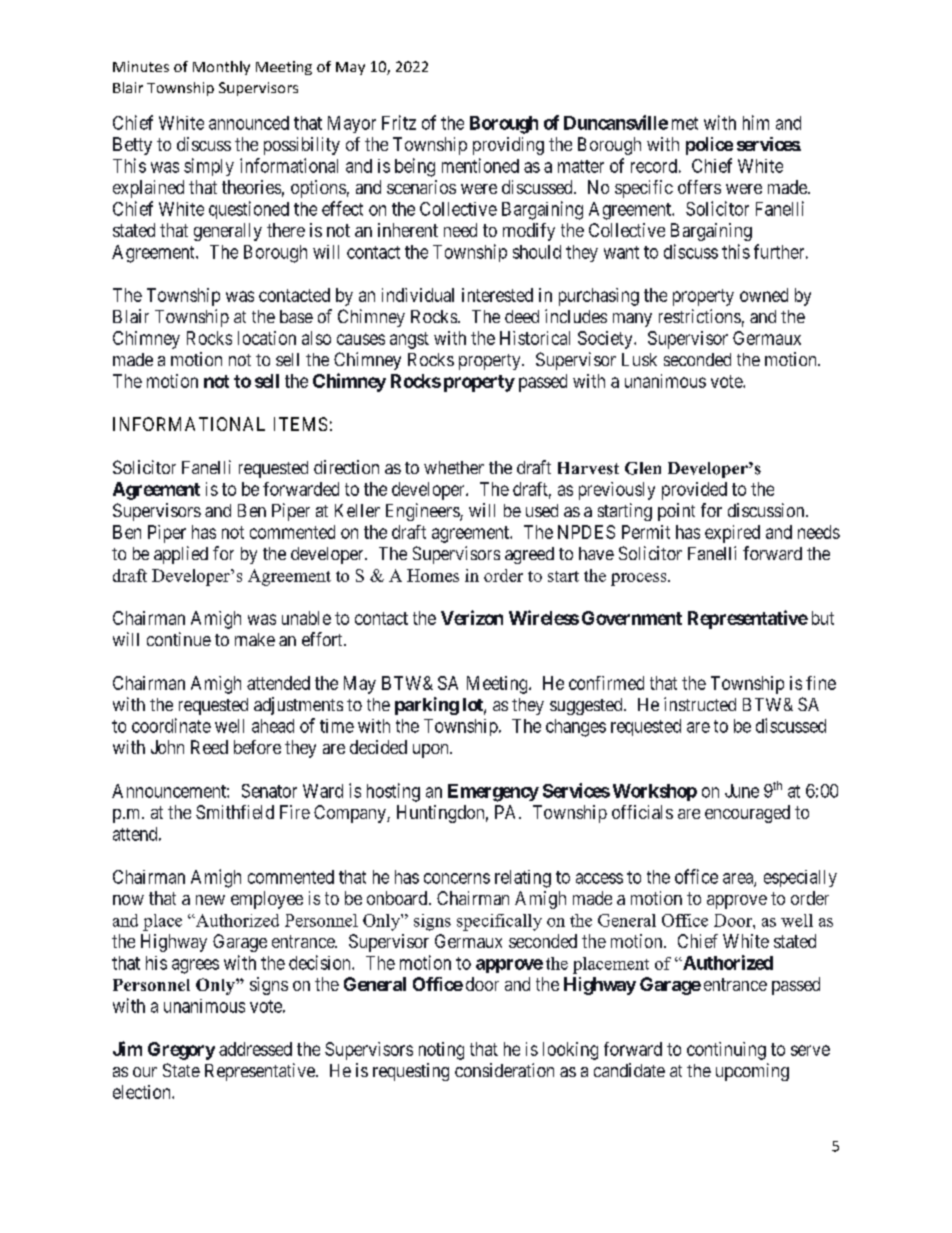 Image resolution: width=952 pixels, height=1233 pixels. I want to click on Monthly, so click(221, 68).
